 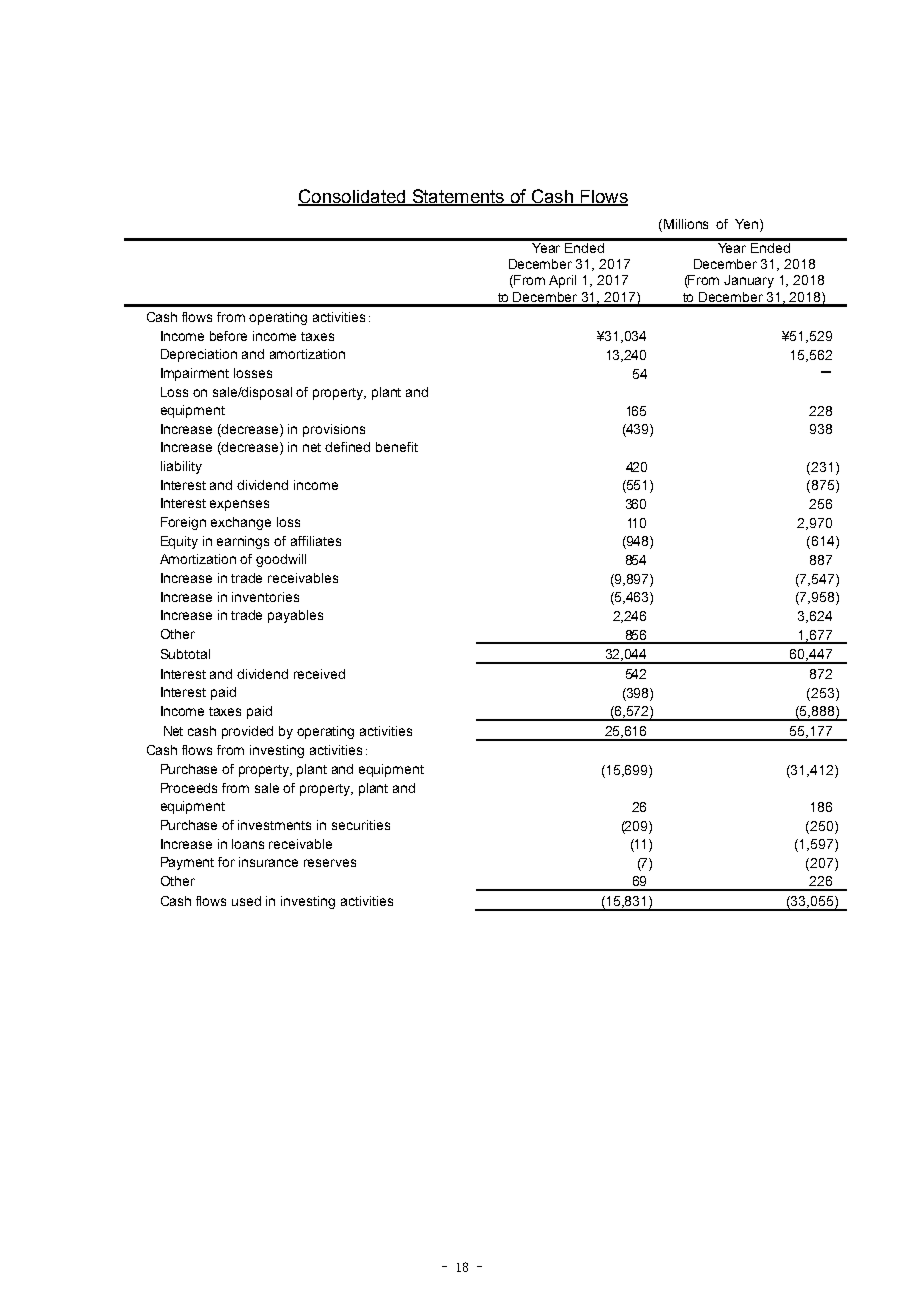 I want to click on securities, so click(x=361, y=825).
